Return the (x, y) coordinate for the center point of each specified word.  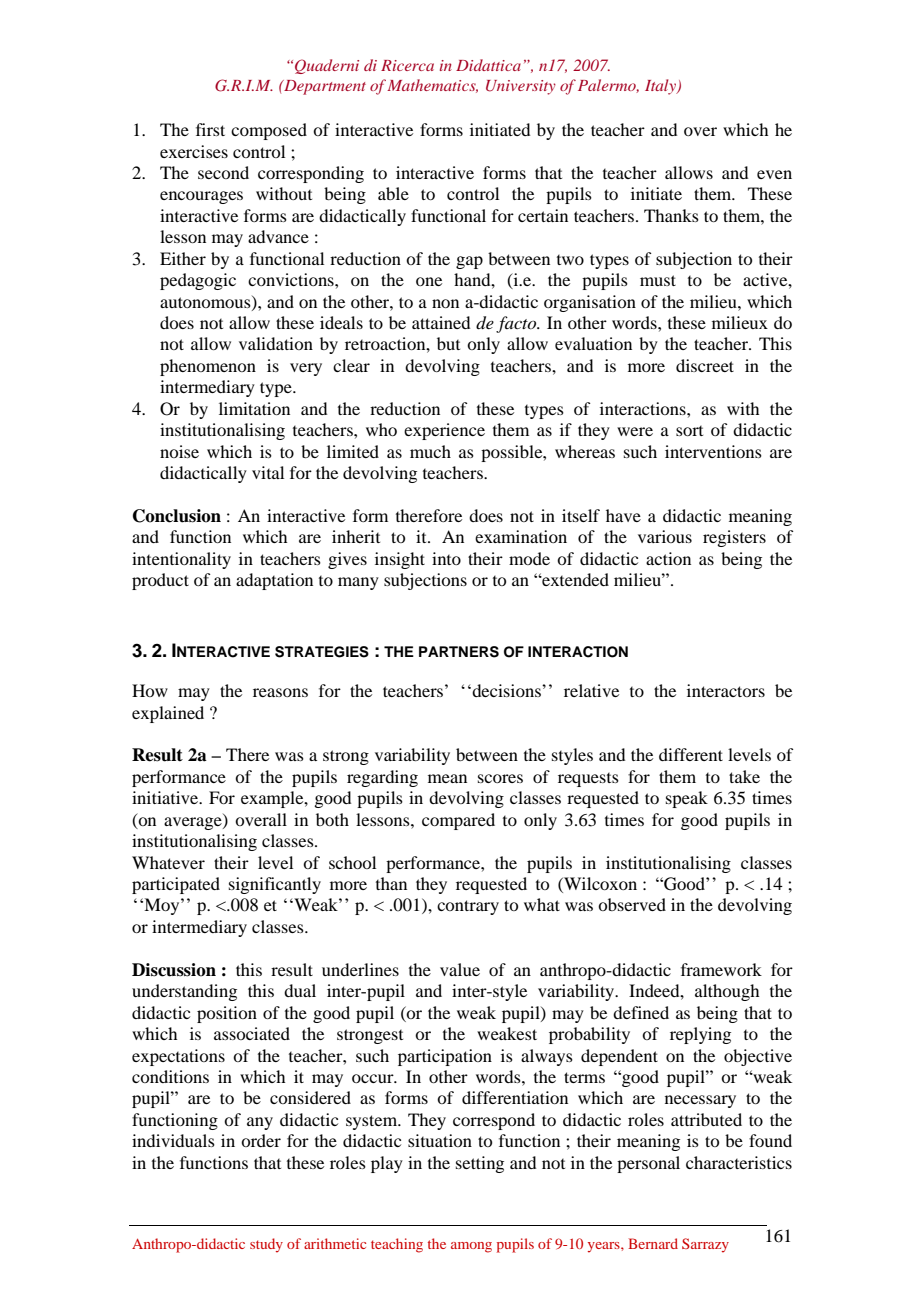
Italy (661, 87)
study (266, 1245)
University (521, 87)
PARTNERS (459, 652)
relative (591, 690)
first (210, 129)
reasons (280, 692)
